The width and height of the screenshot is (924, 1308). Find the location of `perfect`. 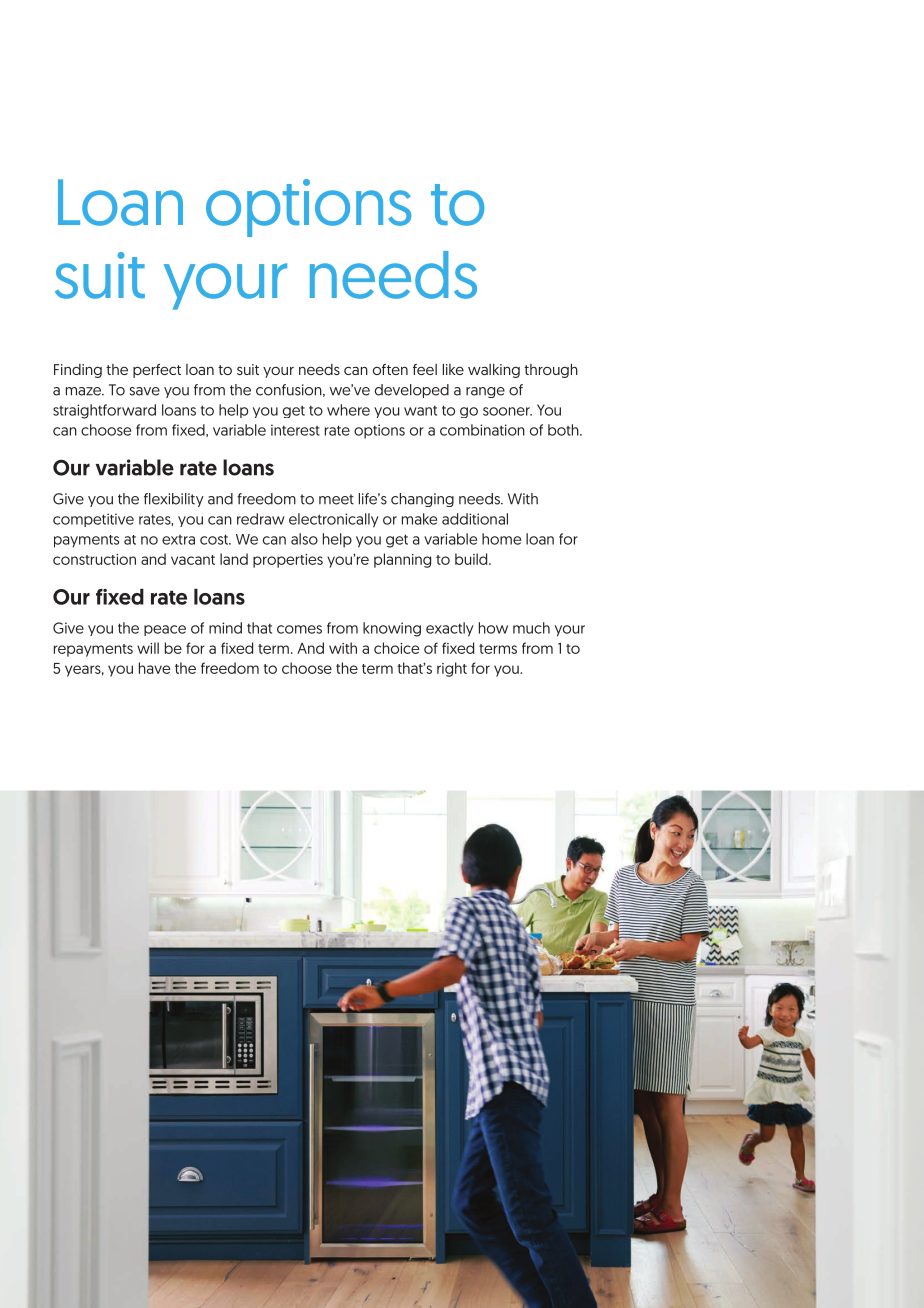

perfect is located at coordinates (157, 371).
